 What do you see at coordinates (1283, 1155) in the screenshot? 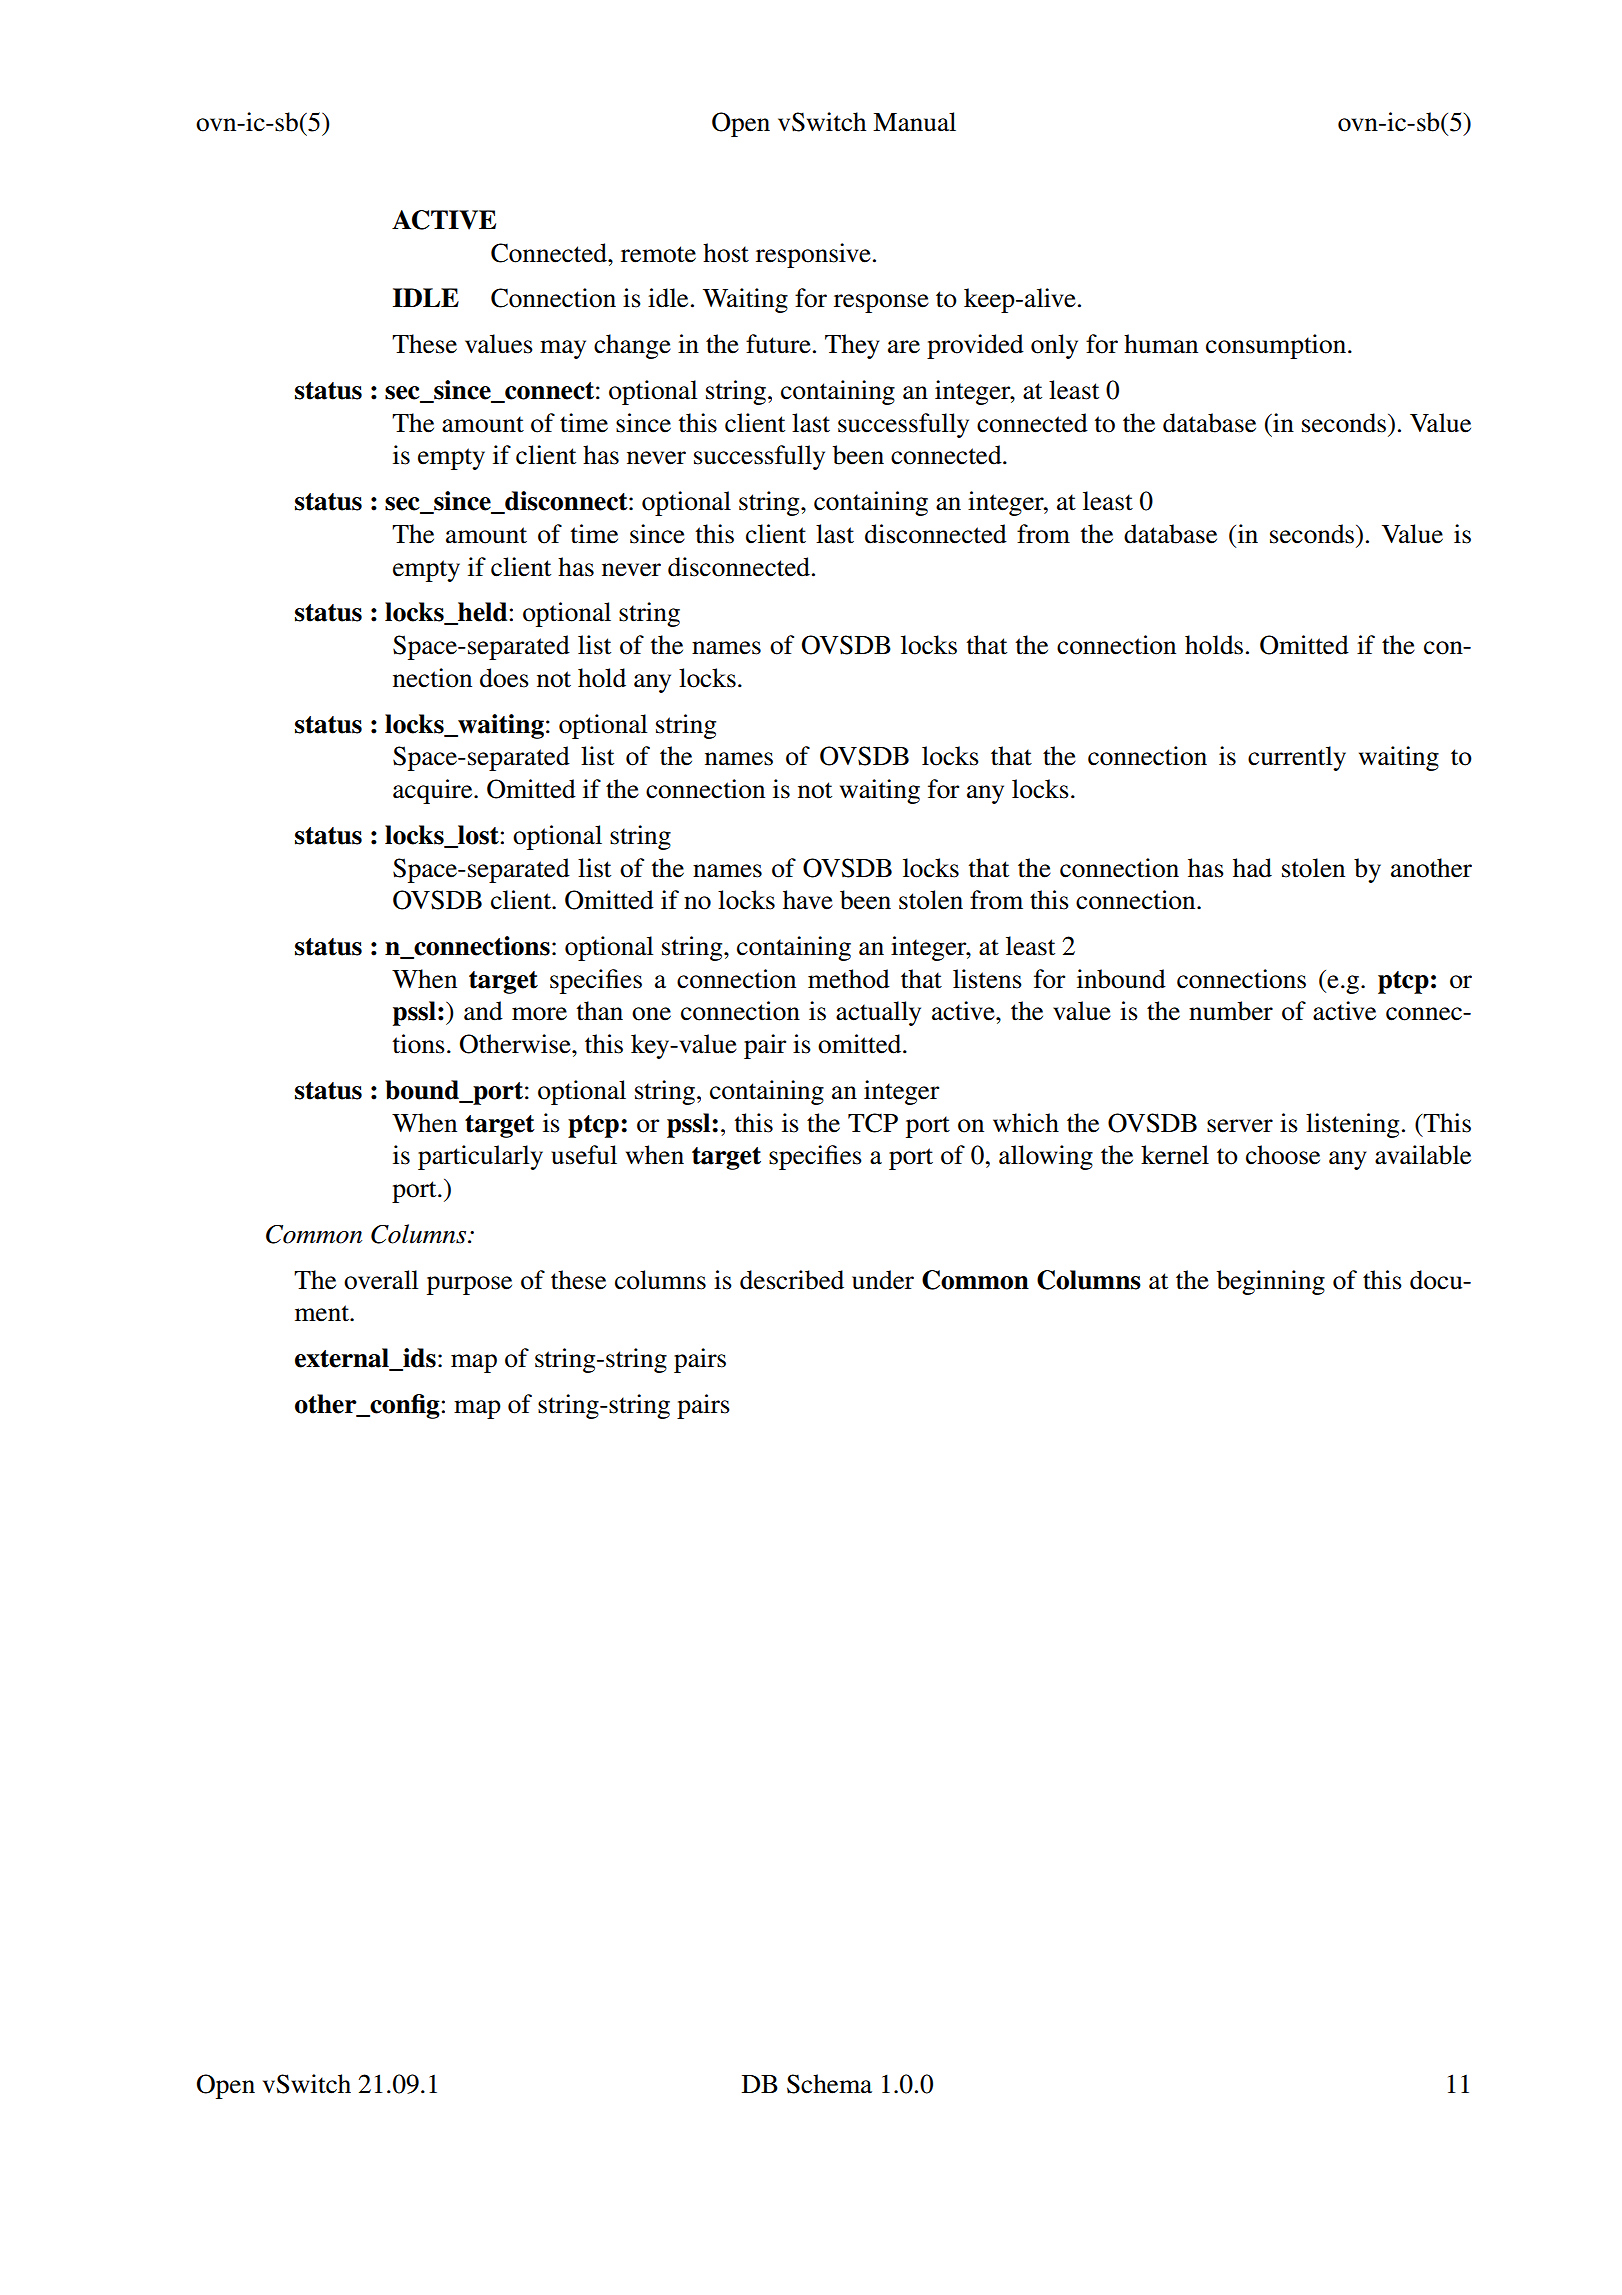
I see `choose` at bounding box center [1283, 1155].
